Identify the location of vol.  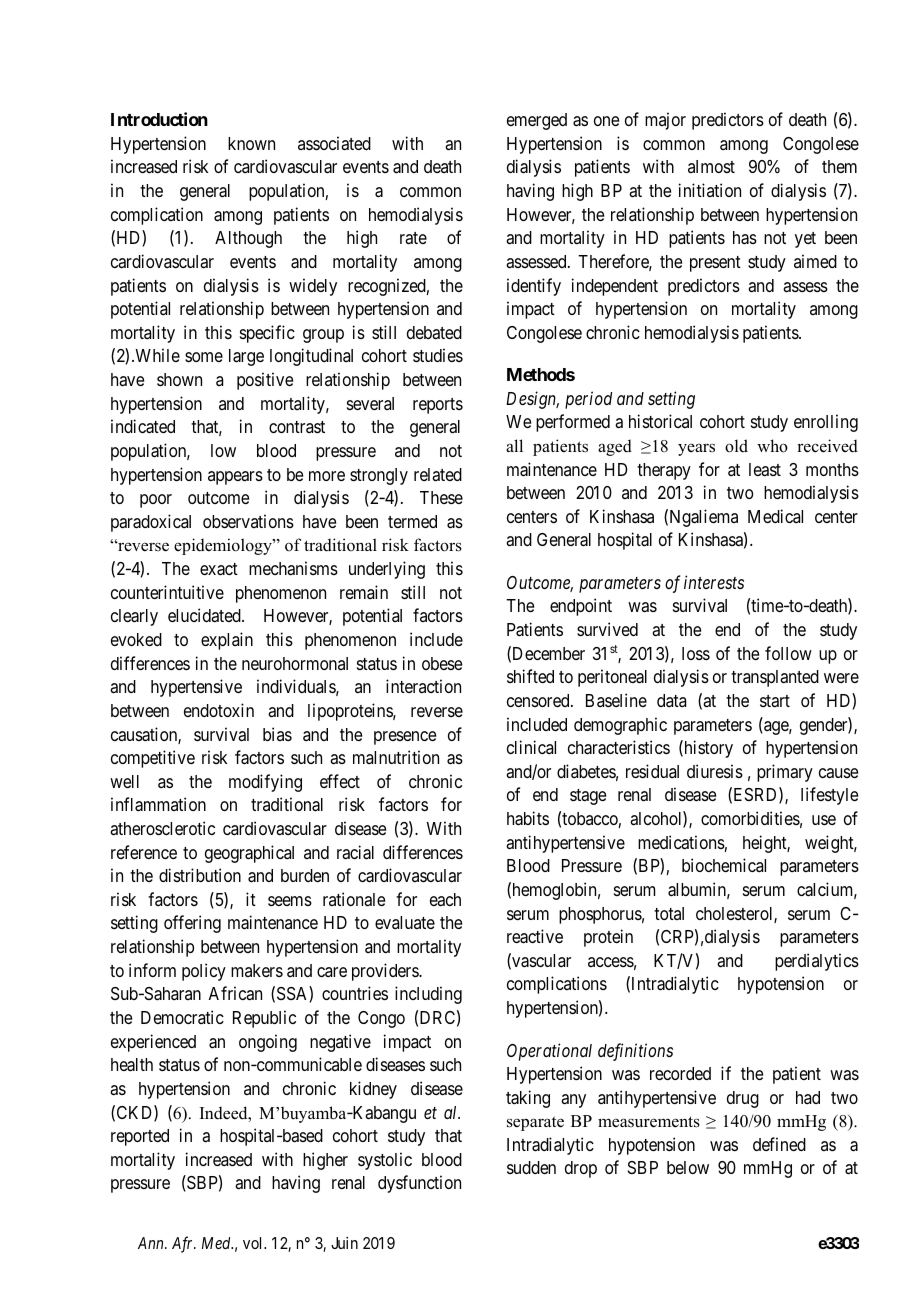
(254, 1243).
